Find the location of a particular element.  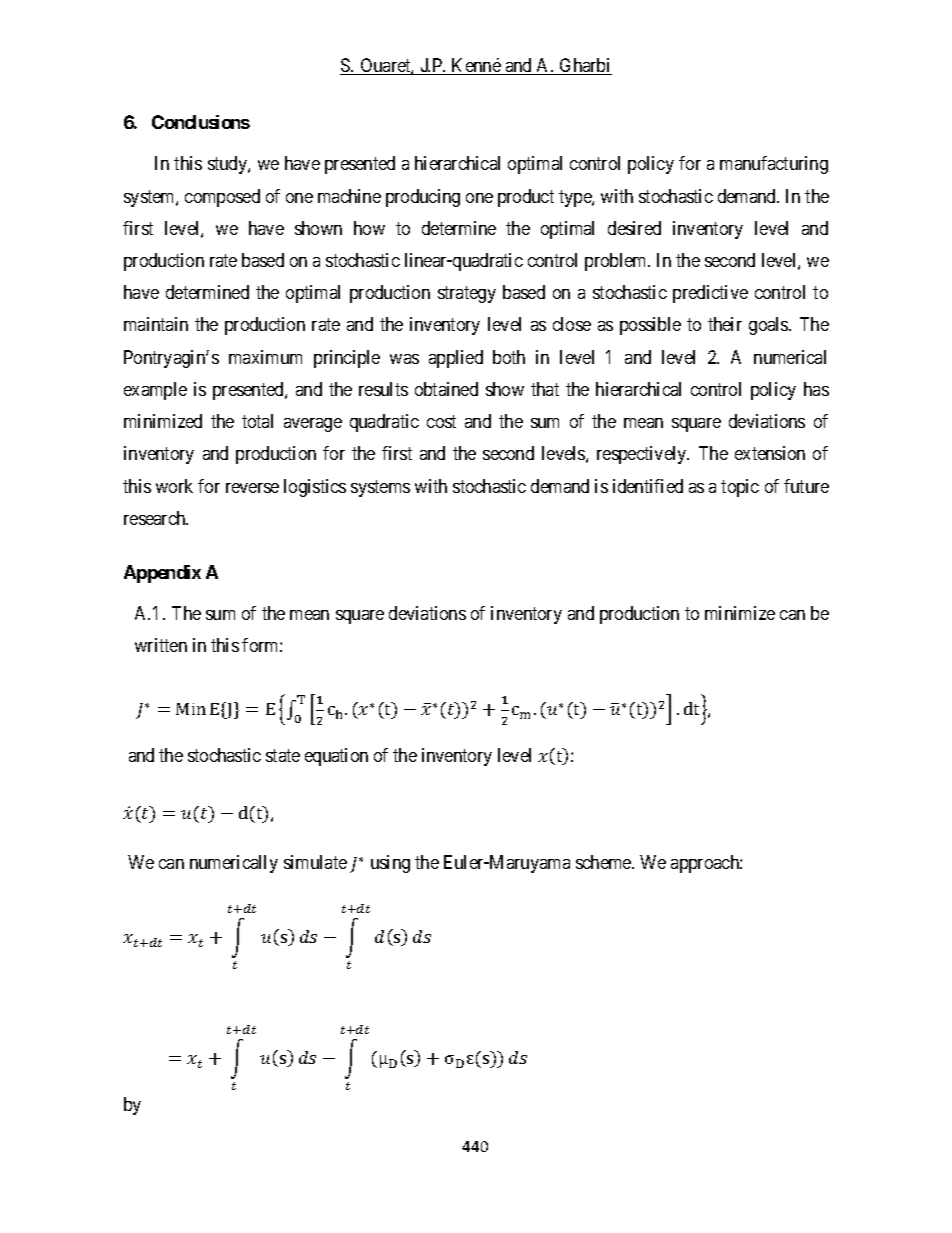

topic is located at coordinates (740, 488).
